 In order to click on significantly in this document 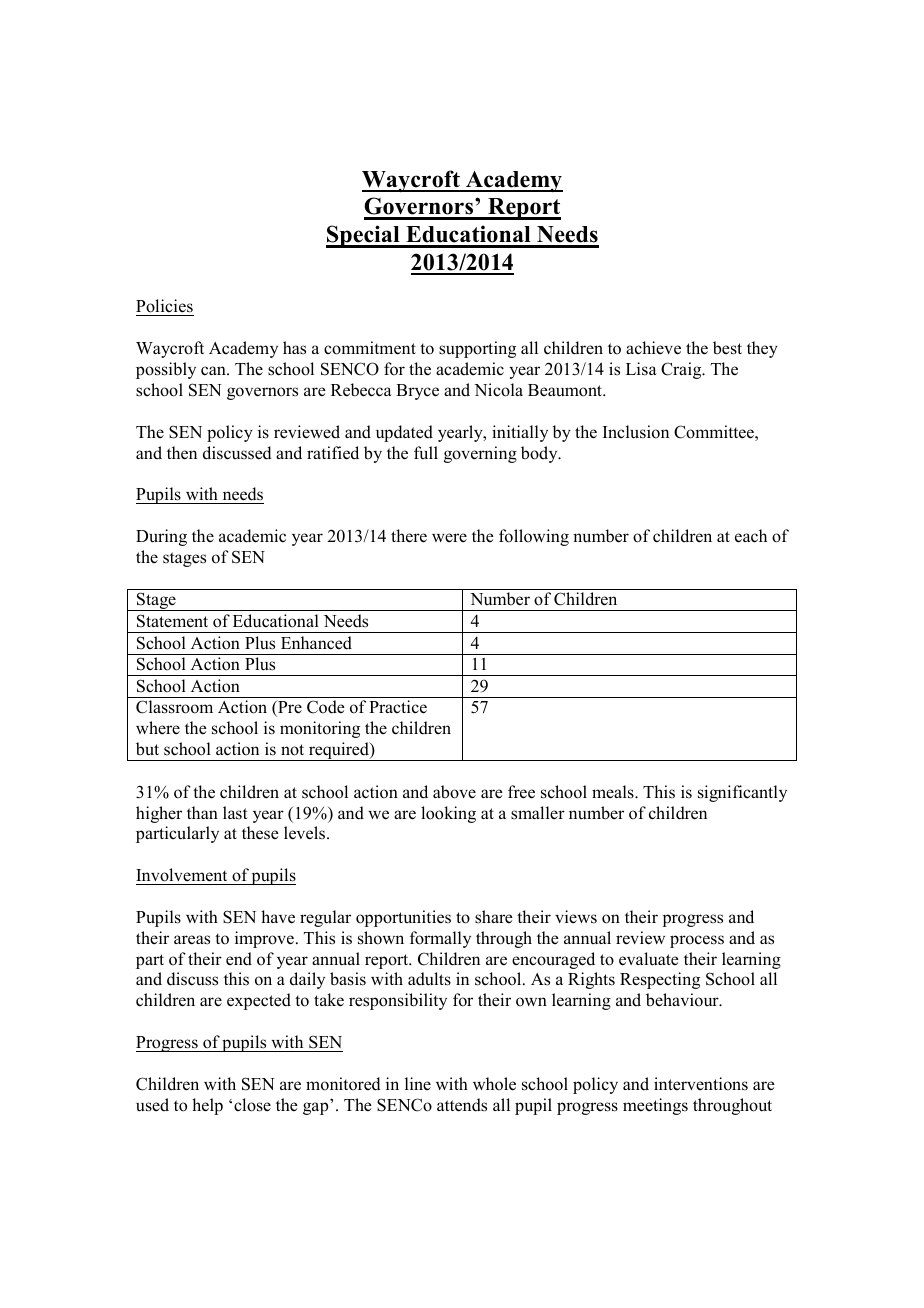, I will do `click(742, 793)`.
